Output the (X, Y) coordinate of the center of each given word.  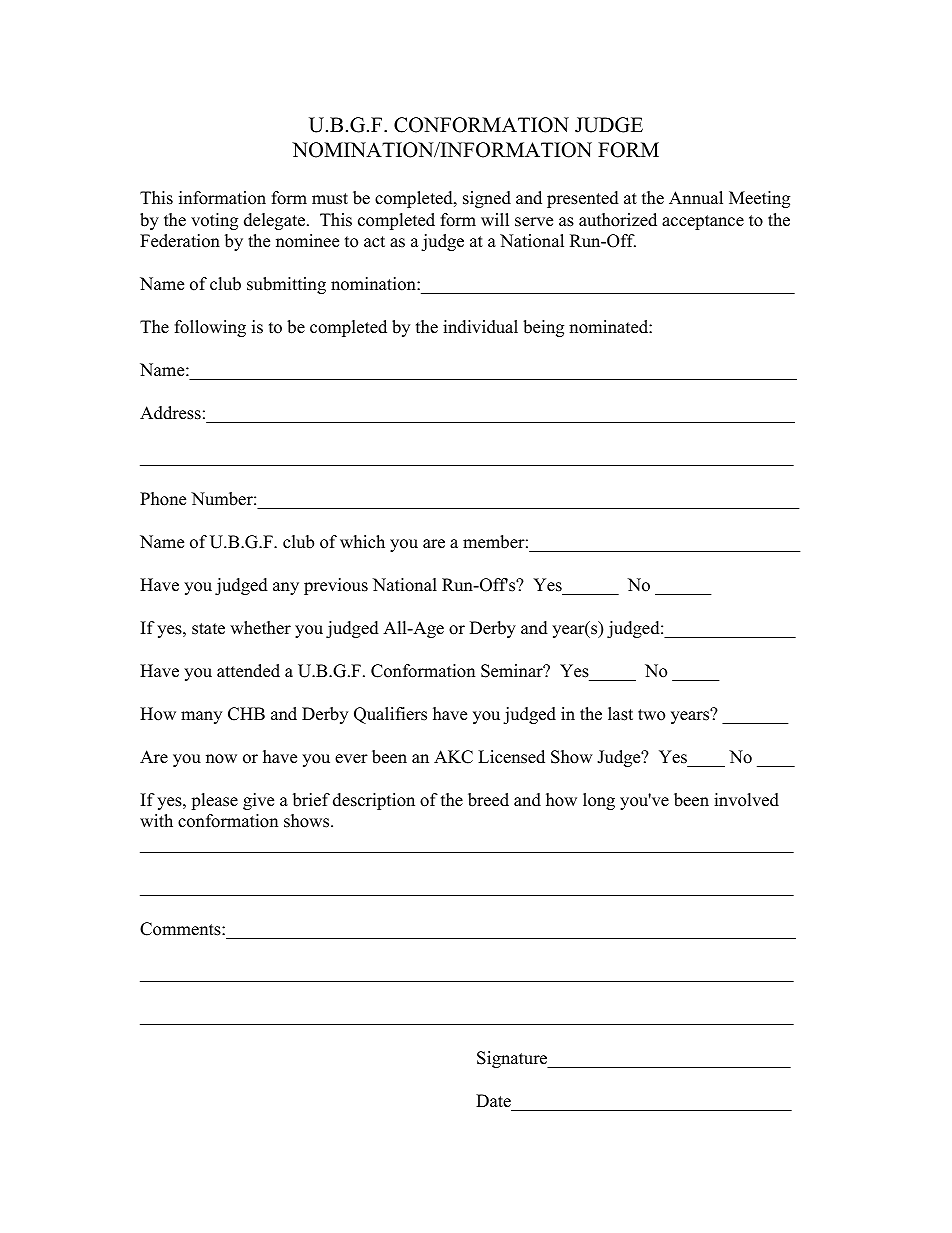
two (651, 715)
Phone (163, 499)
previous (336, 586)
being (543, 328)
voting (214, 221)
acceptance (703, 222)
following (210, 328)
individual (480, 327)
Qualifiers (390, 715)
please (214, 801)
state (208, 629)
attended (248, 671)
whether (260, 628)
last (620, 714)
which (362, 542)
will (495, 219)
